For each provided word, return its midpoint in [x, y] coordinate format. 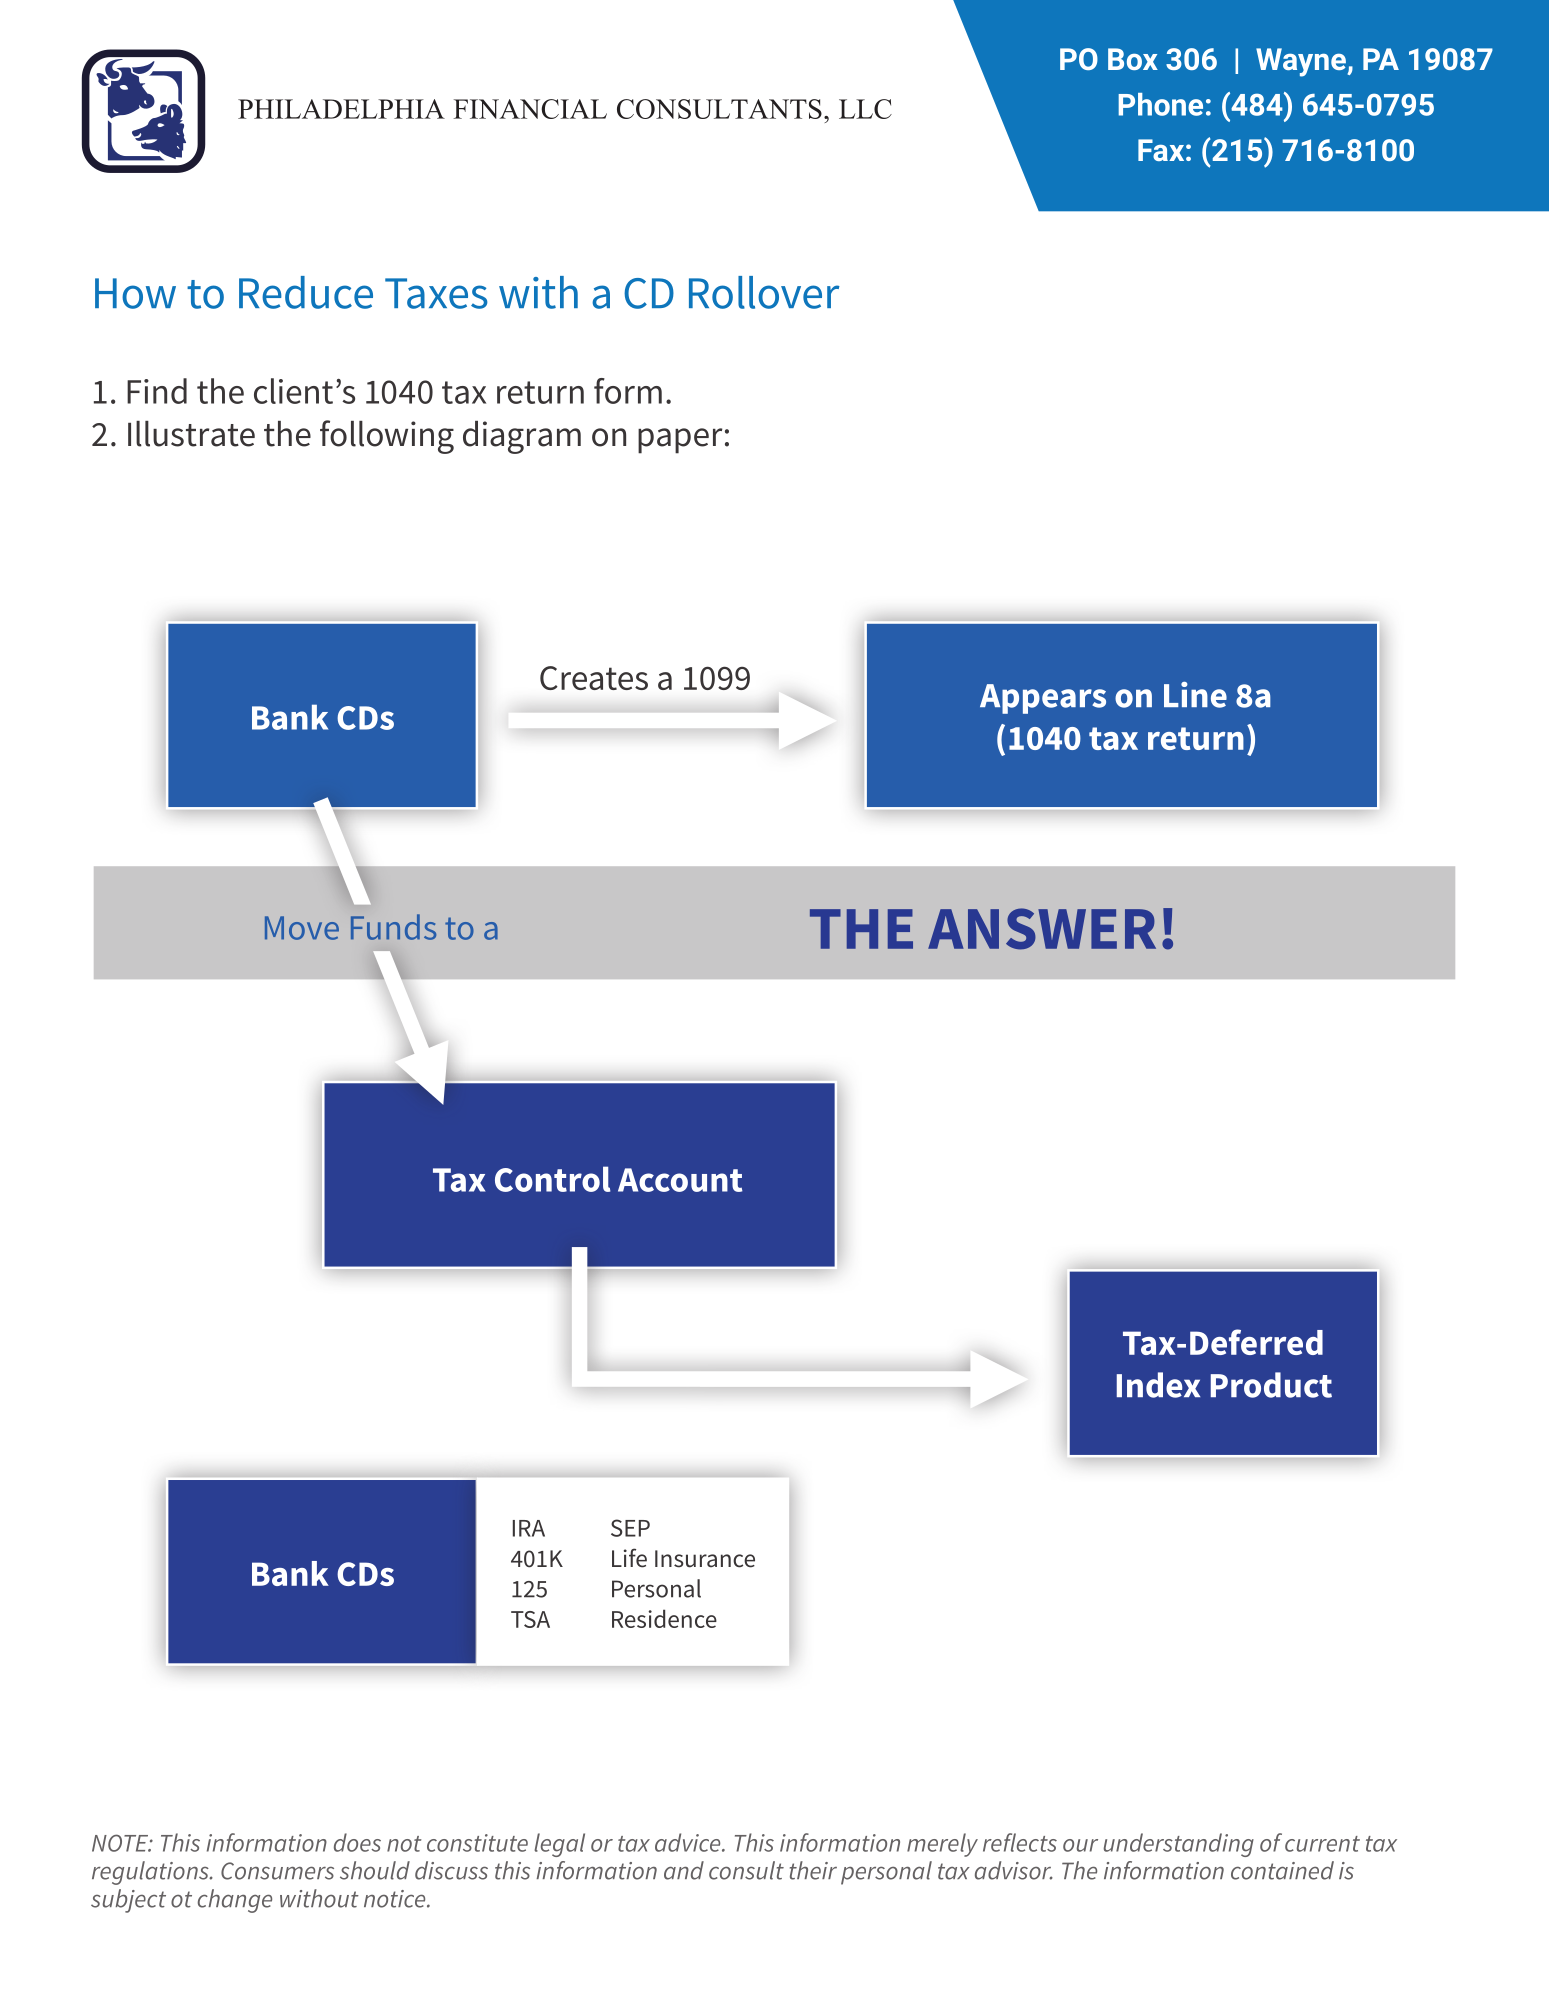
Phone [1160, 104]
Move [302, 928]
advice [689, 1842]
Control [553, 1179]
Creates [594, 678]
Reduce [306, 292]
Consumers [277, 1871]
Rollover [764, 292]
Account [680, 1180]
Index [1158, 1385]
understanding [1178, 1845]
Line [1195, 695]
